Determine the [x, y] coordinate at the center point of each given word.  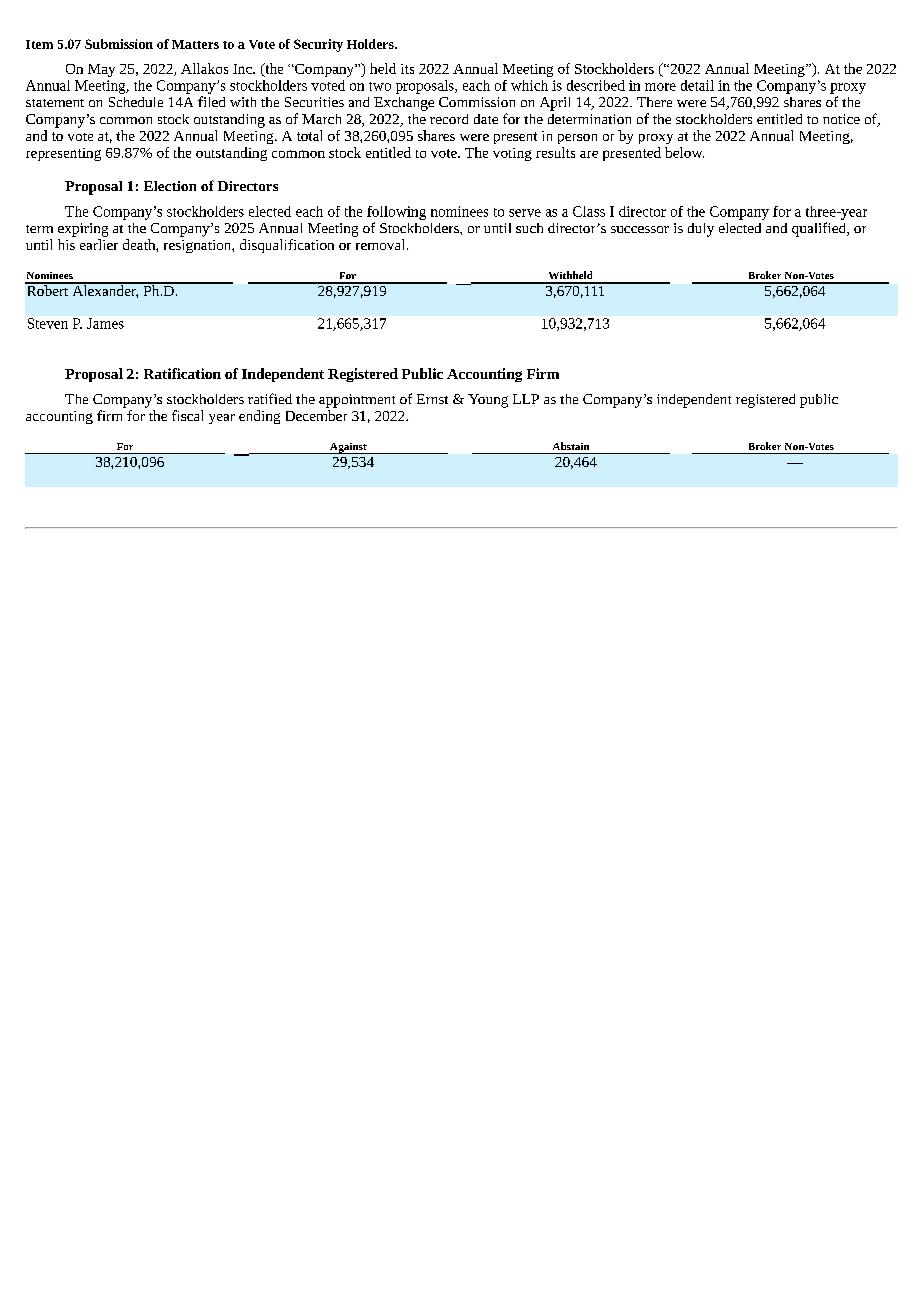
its [407, 69]
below [684, 152]
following [396, 213]
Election [170, 186]
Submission [119, 44]
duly [701, 230]
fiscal [187, 415]
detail [697, 85]
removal [382, 244]
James [105, 323]
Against [348, 448]
